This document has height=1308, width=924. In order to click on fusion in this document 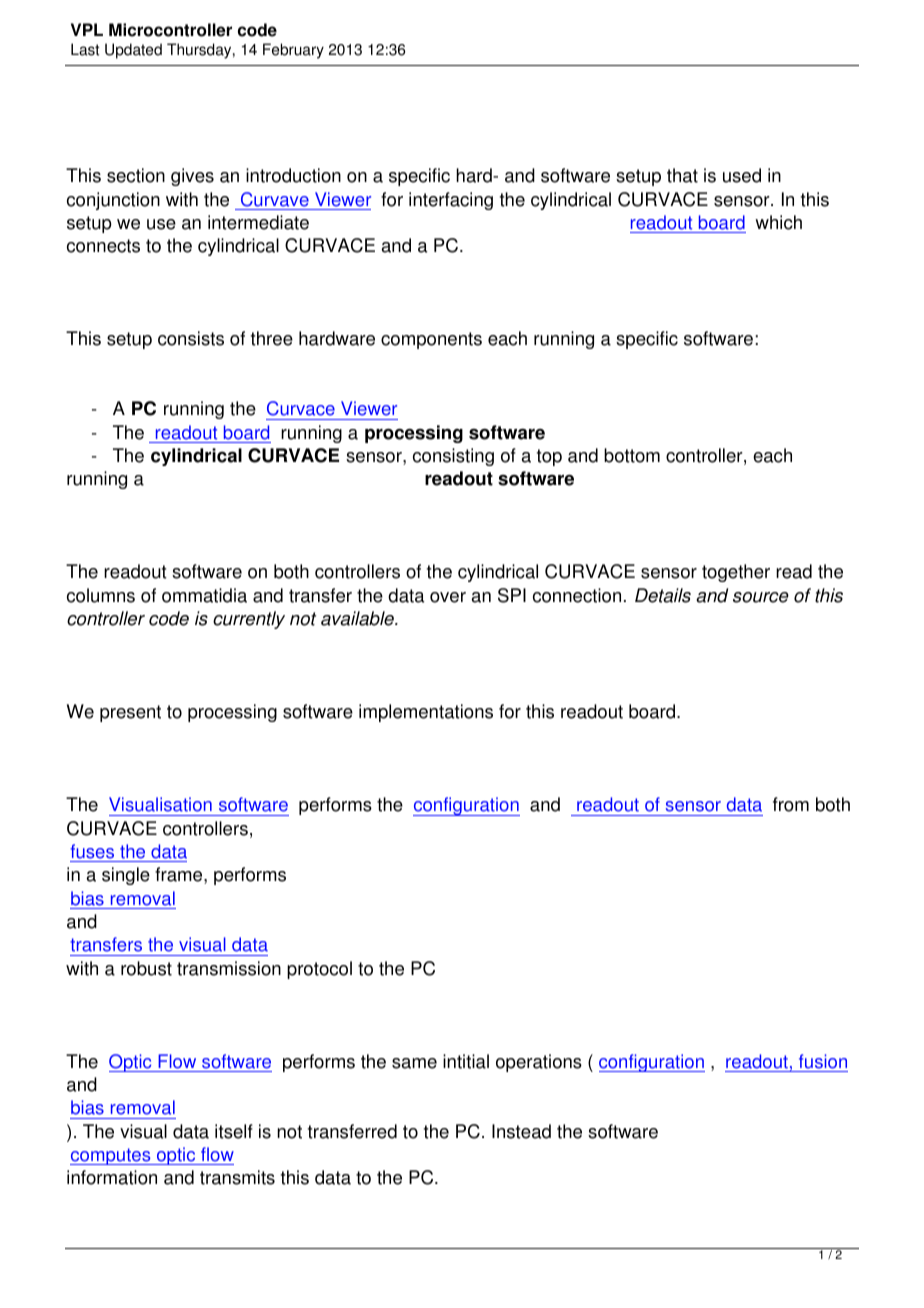, I will do `click(823, 1061)`.
